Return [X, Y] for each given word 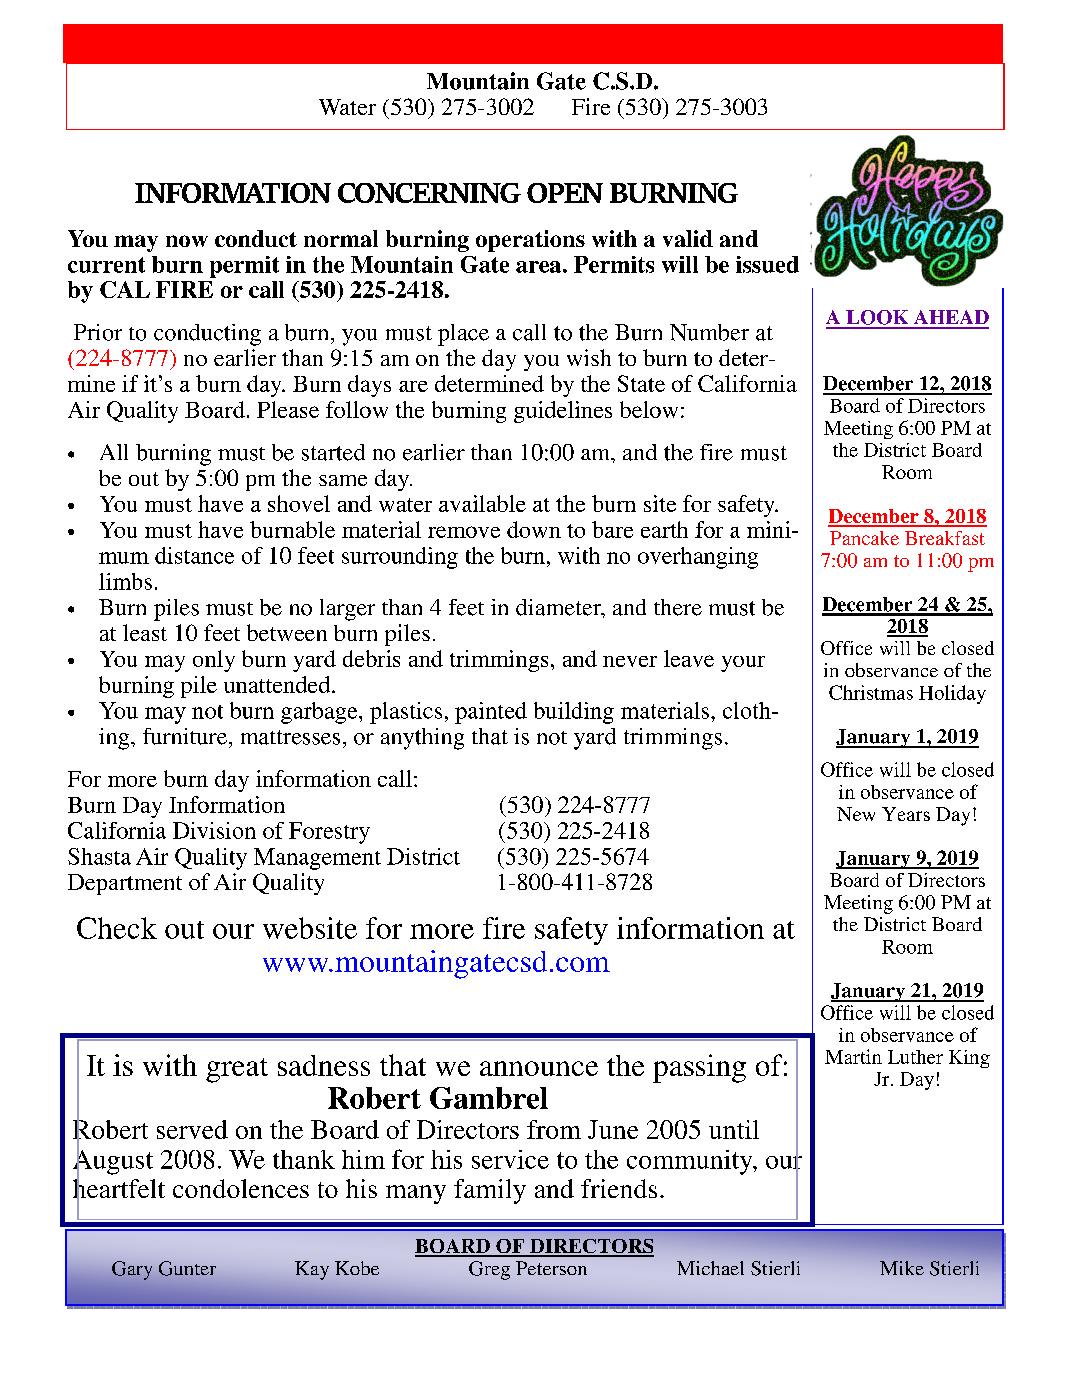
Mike [902, 1268]
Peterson [551, 1268]
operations [530, 241]
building [574, 713]
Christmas [871, 692]
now [187, 241]
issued [767, 264]
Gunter [187, 1268]
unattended [278, 684]
